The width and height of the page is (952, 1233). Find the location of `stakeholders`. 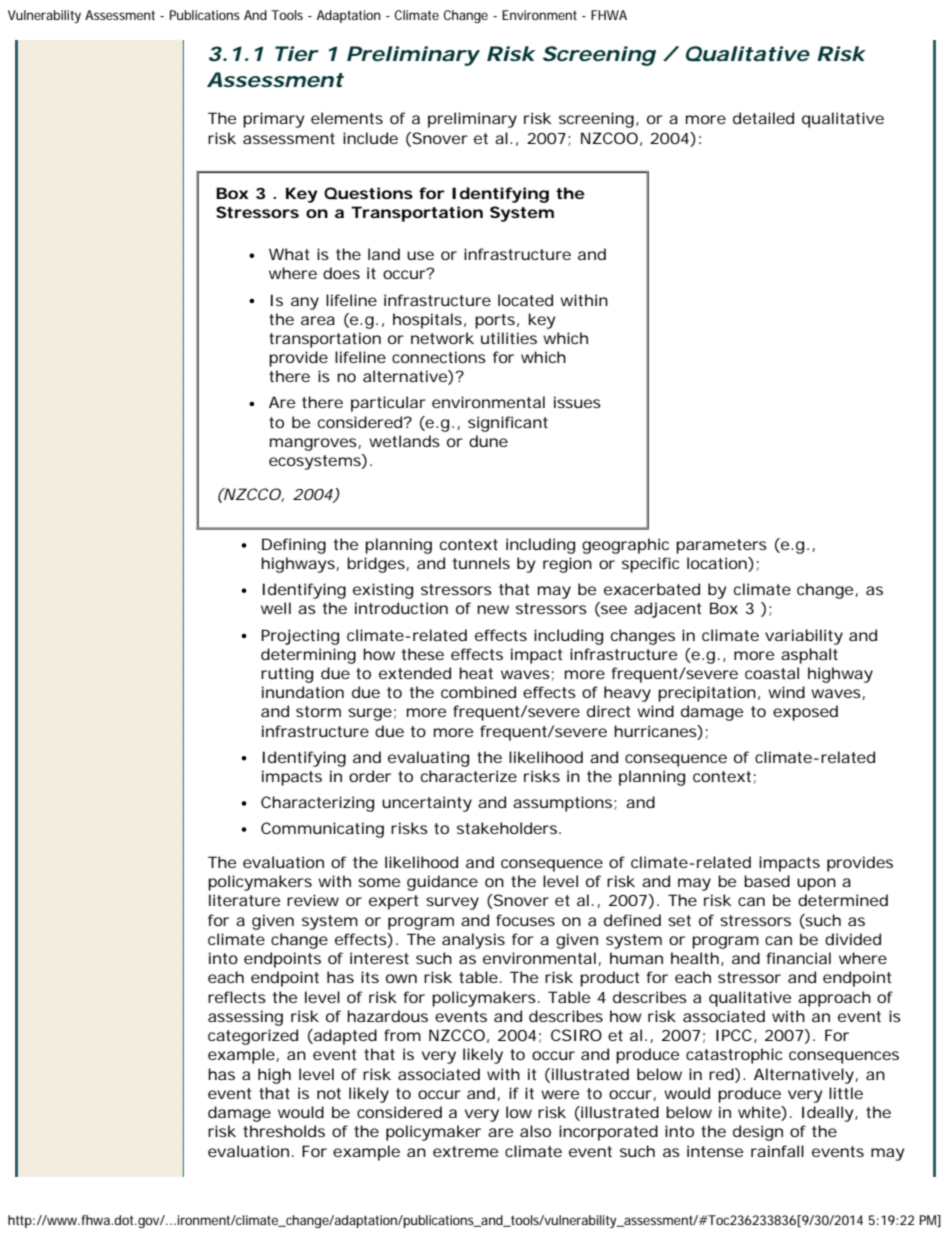

stakeholders is located at coordinates (508, 828).
